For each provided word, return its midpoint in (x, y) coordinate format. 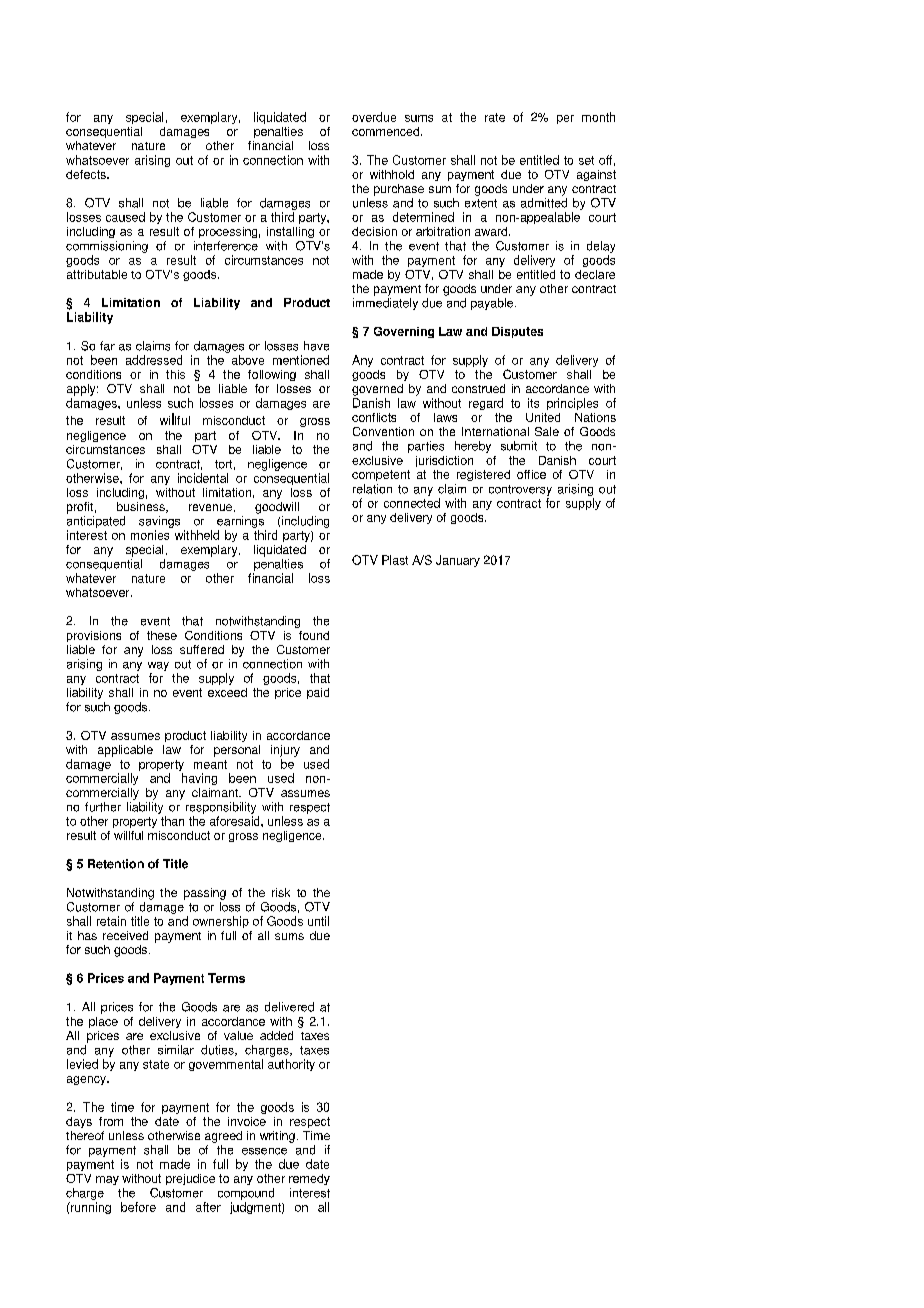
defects (87, 174)
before (138, 1207)
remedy (309, 1179)
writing (277, 1137)
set (586, 160)
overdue (374, 117)
